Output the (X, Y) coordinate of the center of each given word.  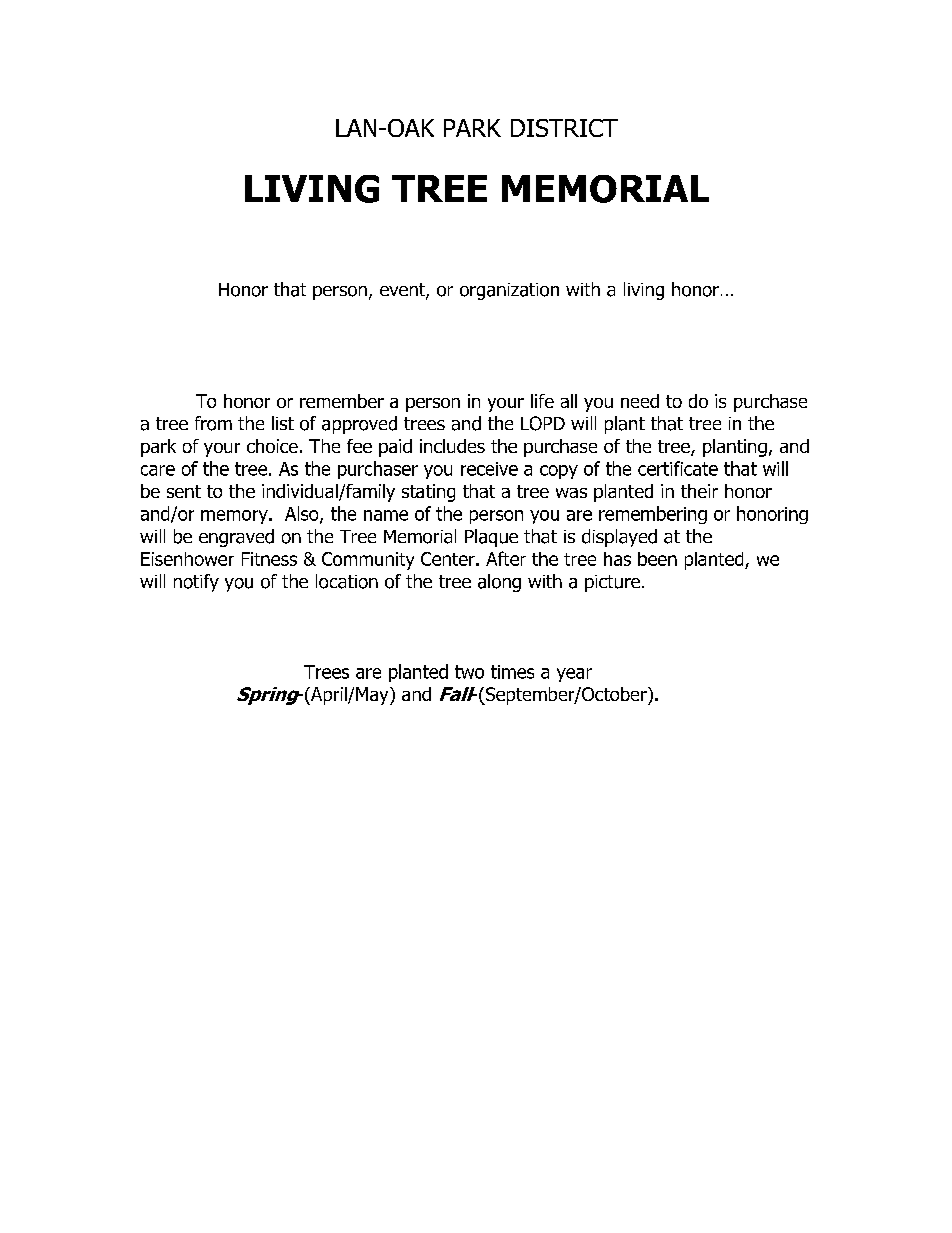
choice (272, 446)
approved (359, 425)
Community (368, 561)
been (657, 559)
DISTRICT (564, 128)
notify (196, 583)
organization (509, 291)
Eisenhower (187, 559)
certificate (678, 468)
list (283, 423)
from (213, 423)
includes (452, 446)
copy (559, 472)
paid (395, 448)
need (640, 401)
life (542, 401)
